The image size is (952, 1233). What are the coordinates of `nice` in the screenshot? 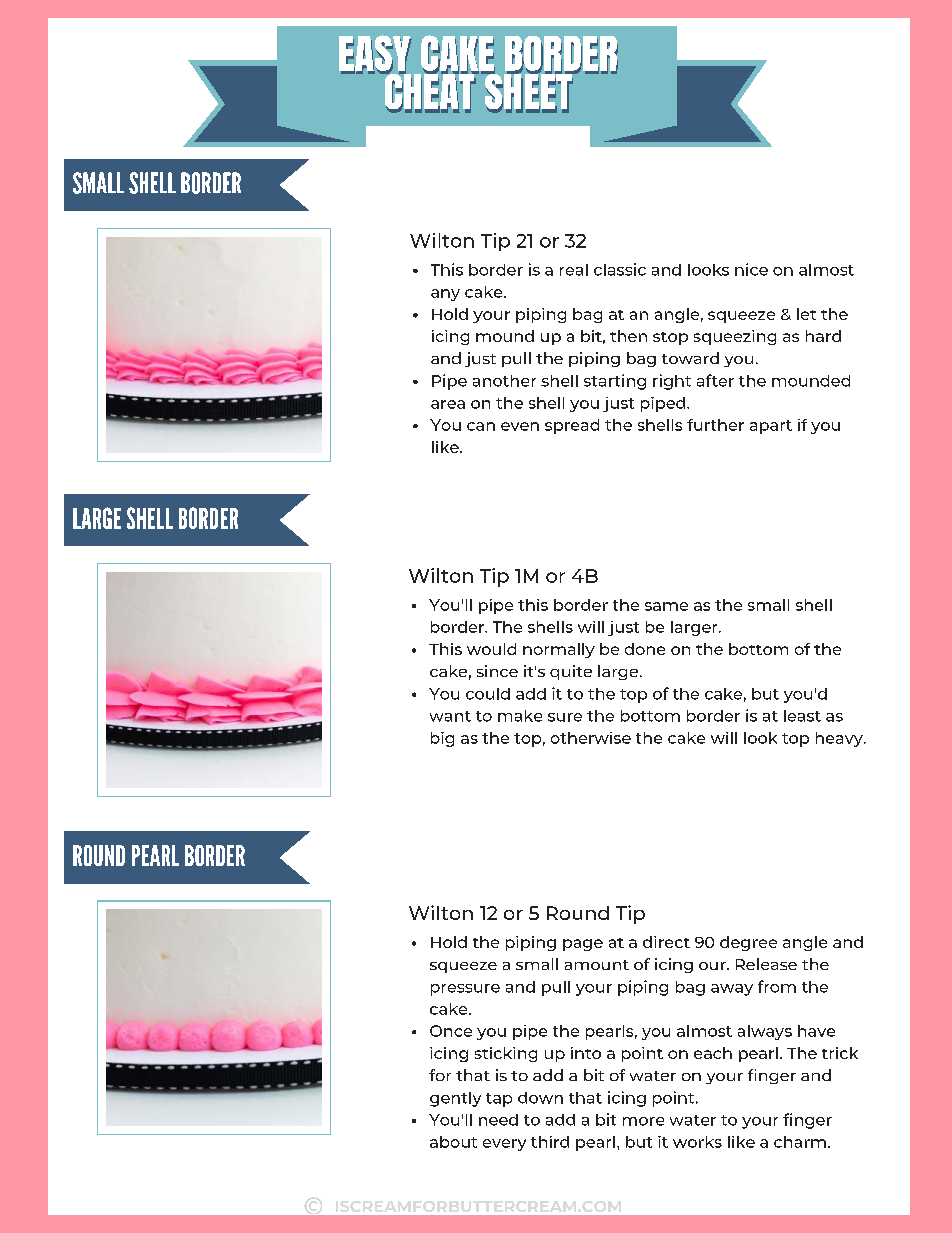 It's located at (751, 269).
